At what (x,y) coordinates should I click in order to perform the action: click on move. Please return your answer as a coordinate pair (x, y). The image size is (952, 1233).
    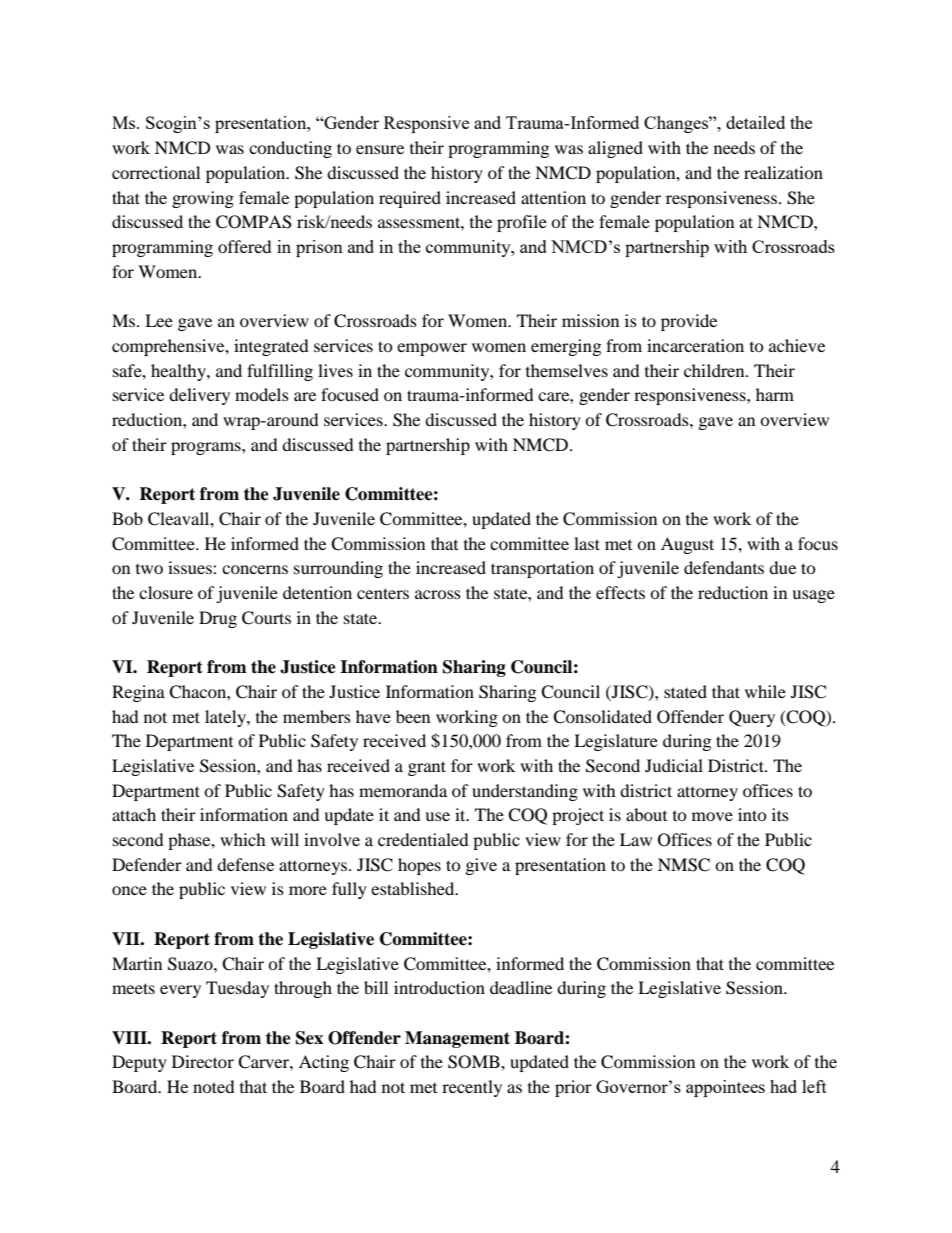
    Looking at the image, I should click on (712, 816).
